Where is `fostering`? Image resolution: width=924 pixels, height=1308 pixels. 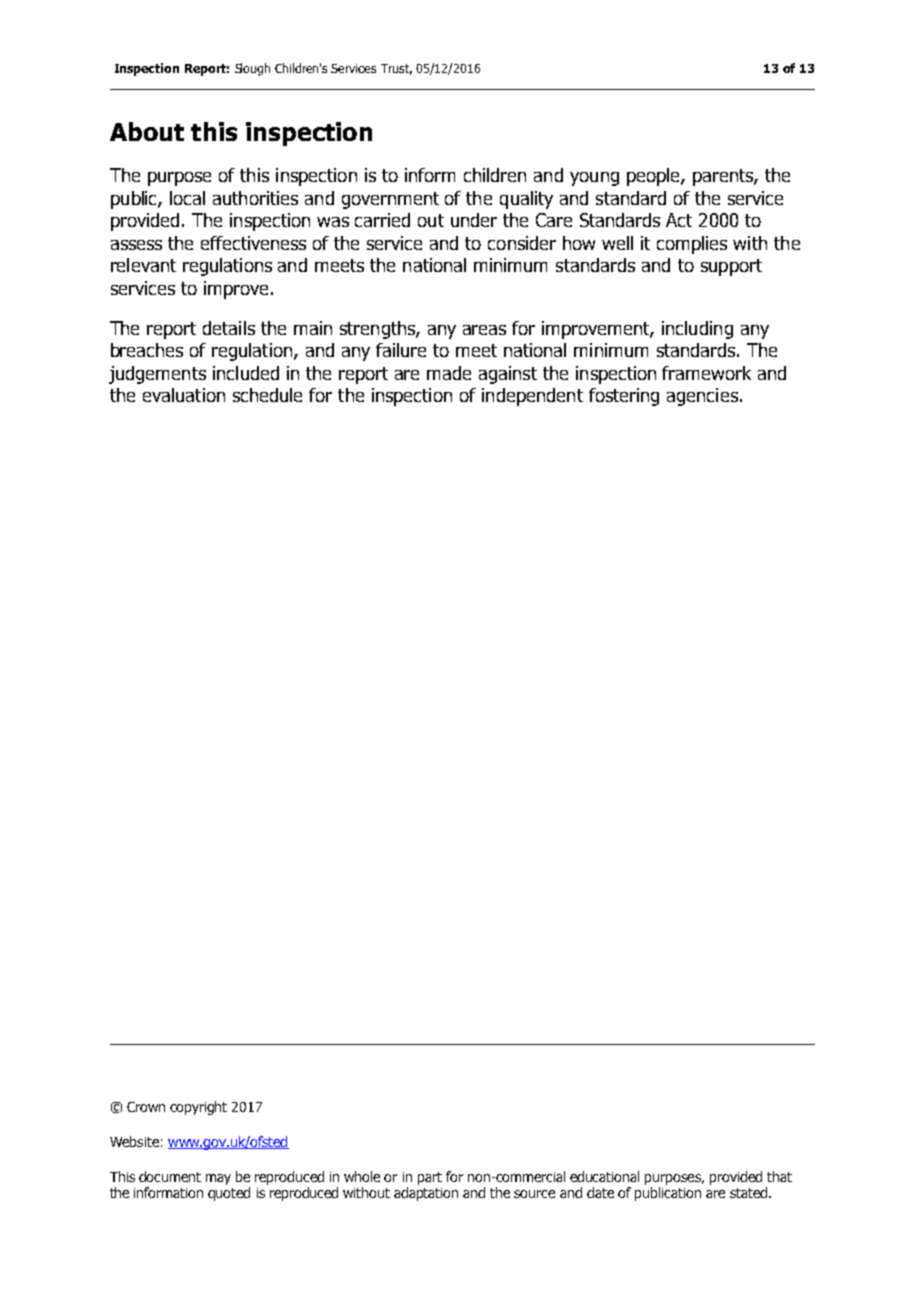 fostering is located at coordinates (624, 397).
